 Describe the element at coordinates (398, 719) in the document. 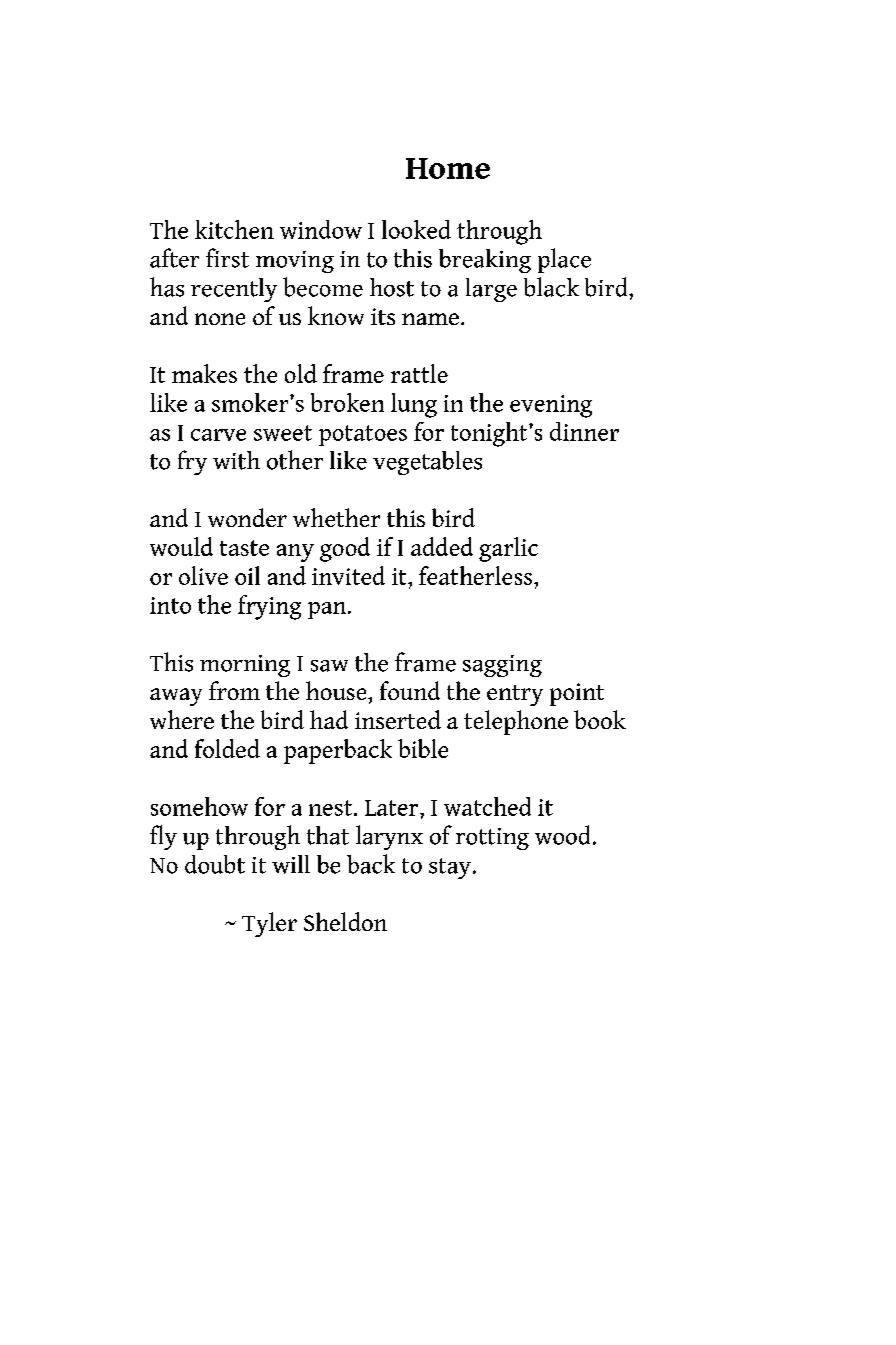

I see `inserted` at that location.
